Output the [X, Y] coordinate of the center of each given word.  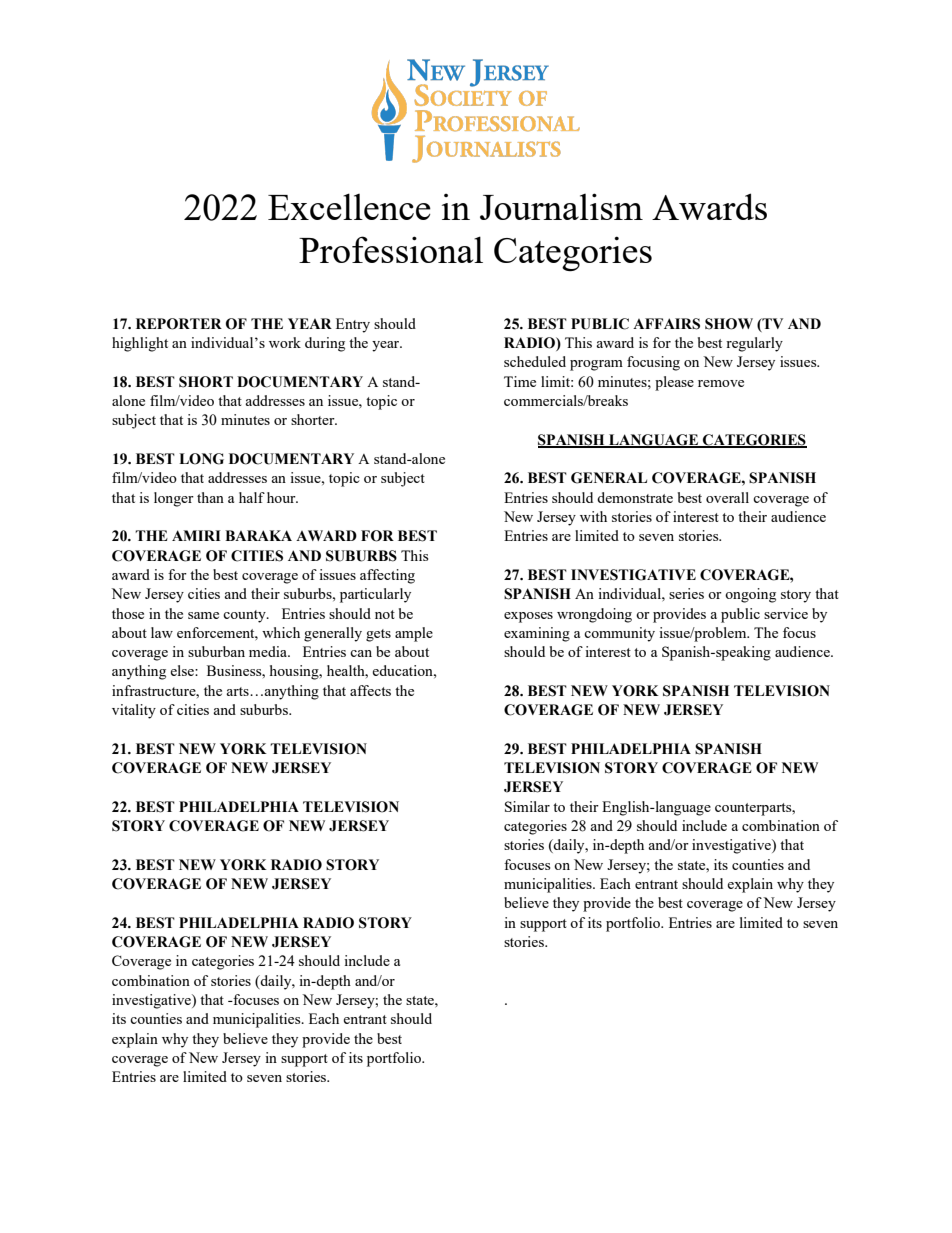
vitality [134, 711]
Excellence [349, 206]
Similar [527, 806]
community [619, 634]
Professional [391, 249]
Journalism [561, 206]
